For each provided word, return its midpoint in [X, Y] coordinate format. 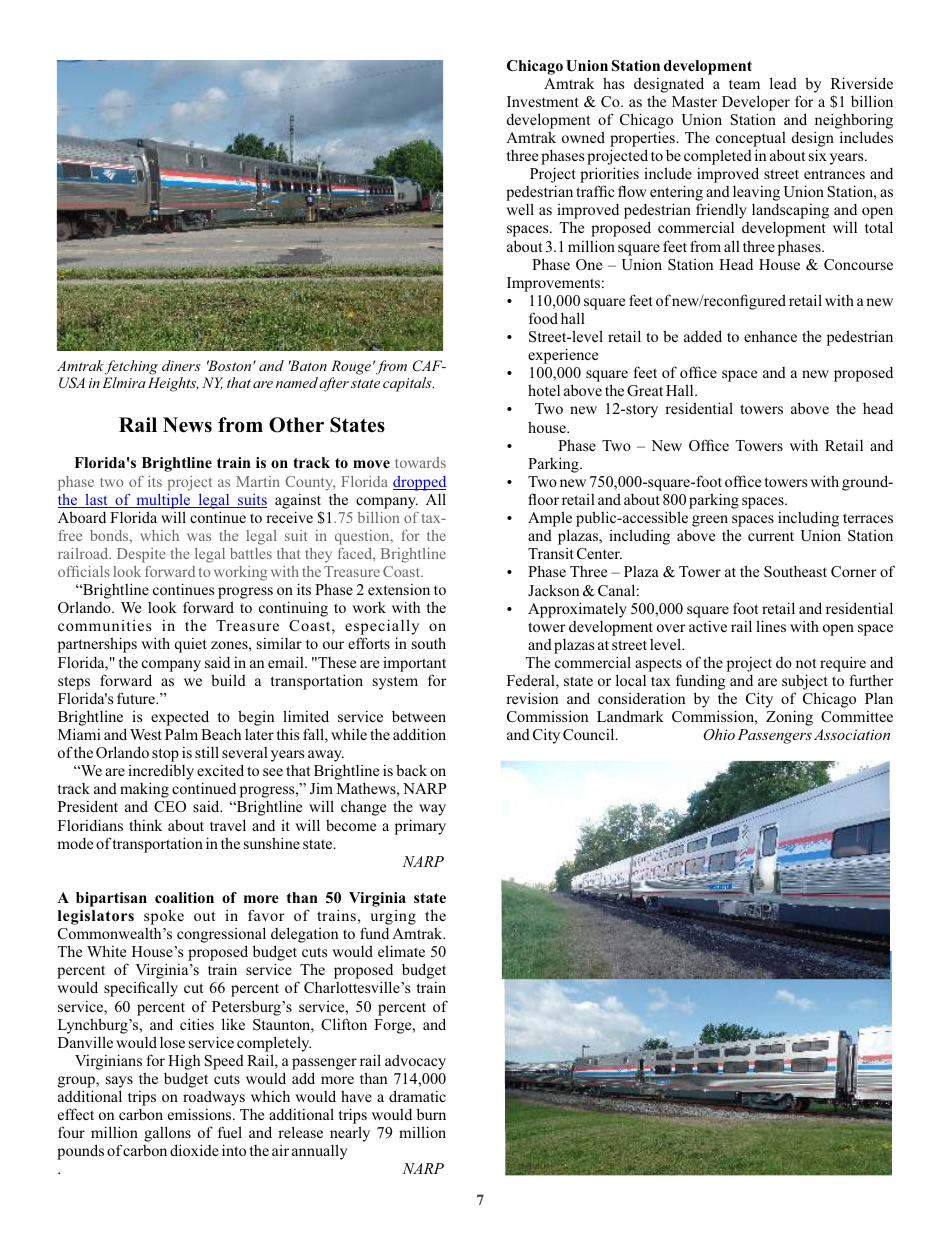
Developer [756, 103]
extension [399, 589]
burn [431, 1114]
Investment [543, 101]
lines [771, 626]
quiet [191, 645]
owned [583, 137]
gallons [167, 1135]
